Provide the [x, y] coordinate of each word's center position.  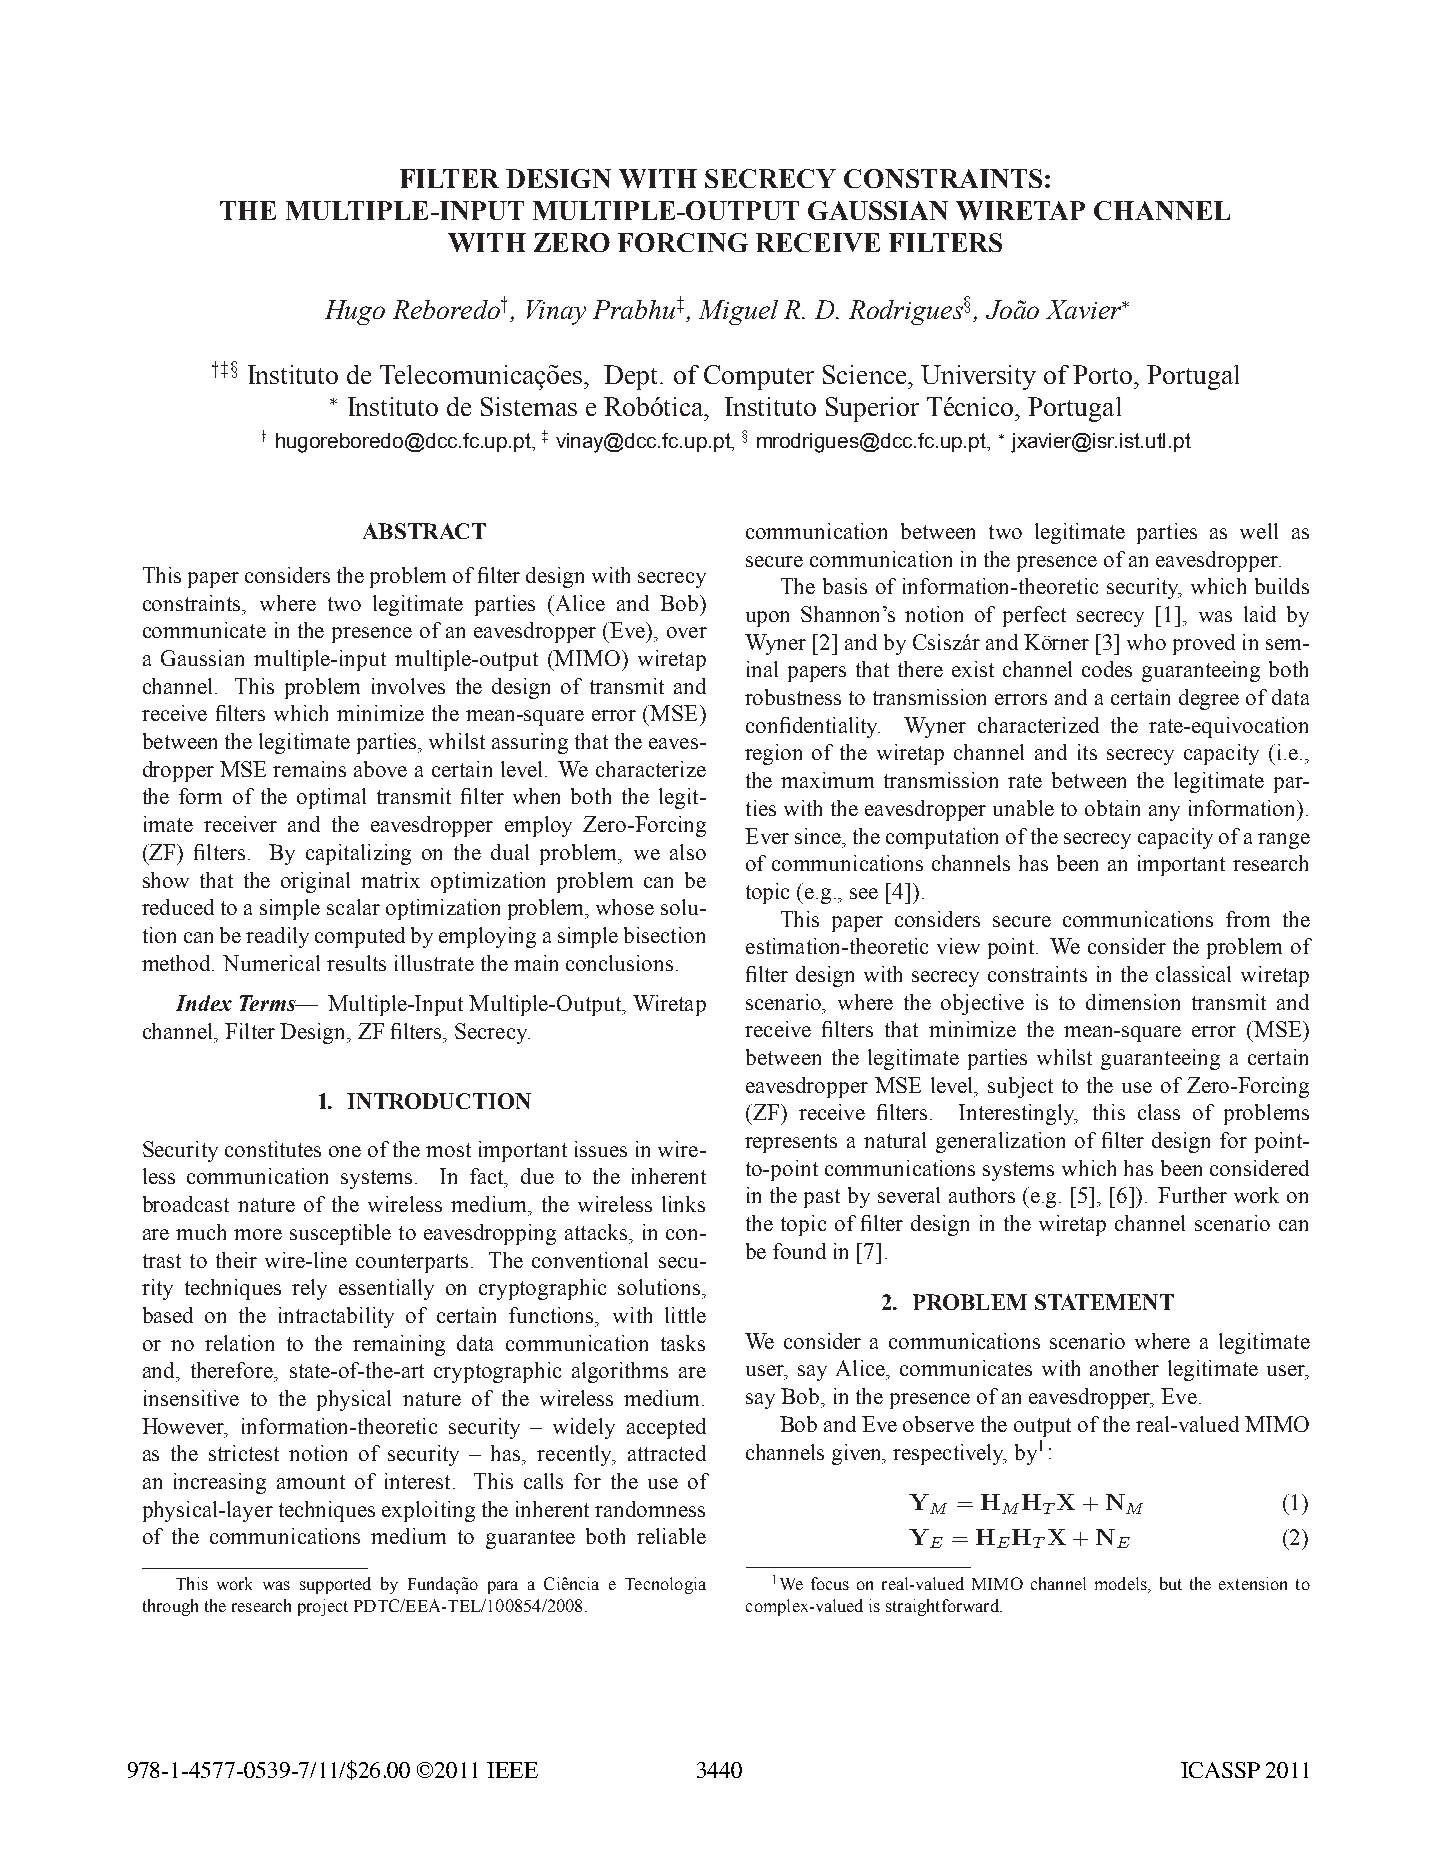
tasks [683, 1343]
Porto [1104, 374]
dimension [1133, 1002]
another [1124, 1368]
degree [1209, 699]
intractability [336, 1317]
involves [408, 686]
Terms [269, 1003]
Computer [759, 377]
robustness [793, 697]
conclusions [619, 963]
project [323, 1607]
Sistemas [529, 406]
